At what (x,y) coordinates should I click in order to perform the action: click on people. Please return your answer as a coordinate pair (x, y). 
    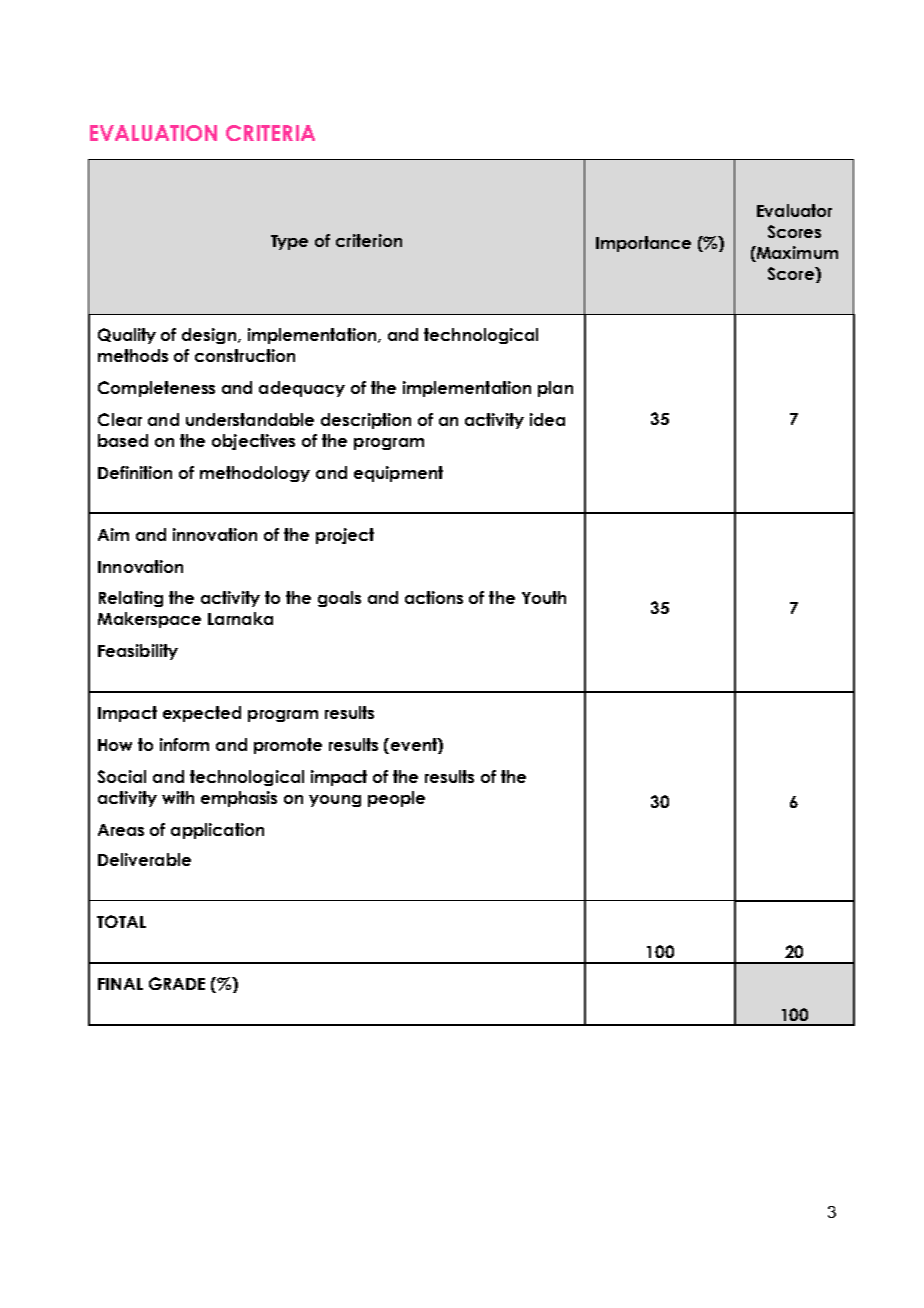
    Looking at the image, I should click on (396, 799).
